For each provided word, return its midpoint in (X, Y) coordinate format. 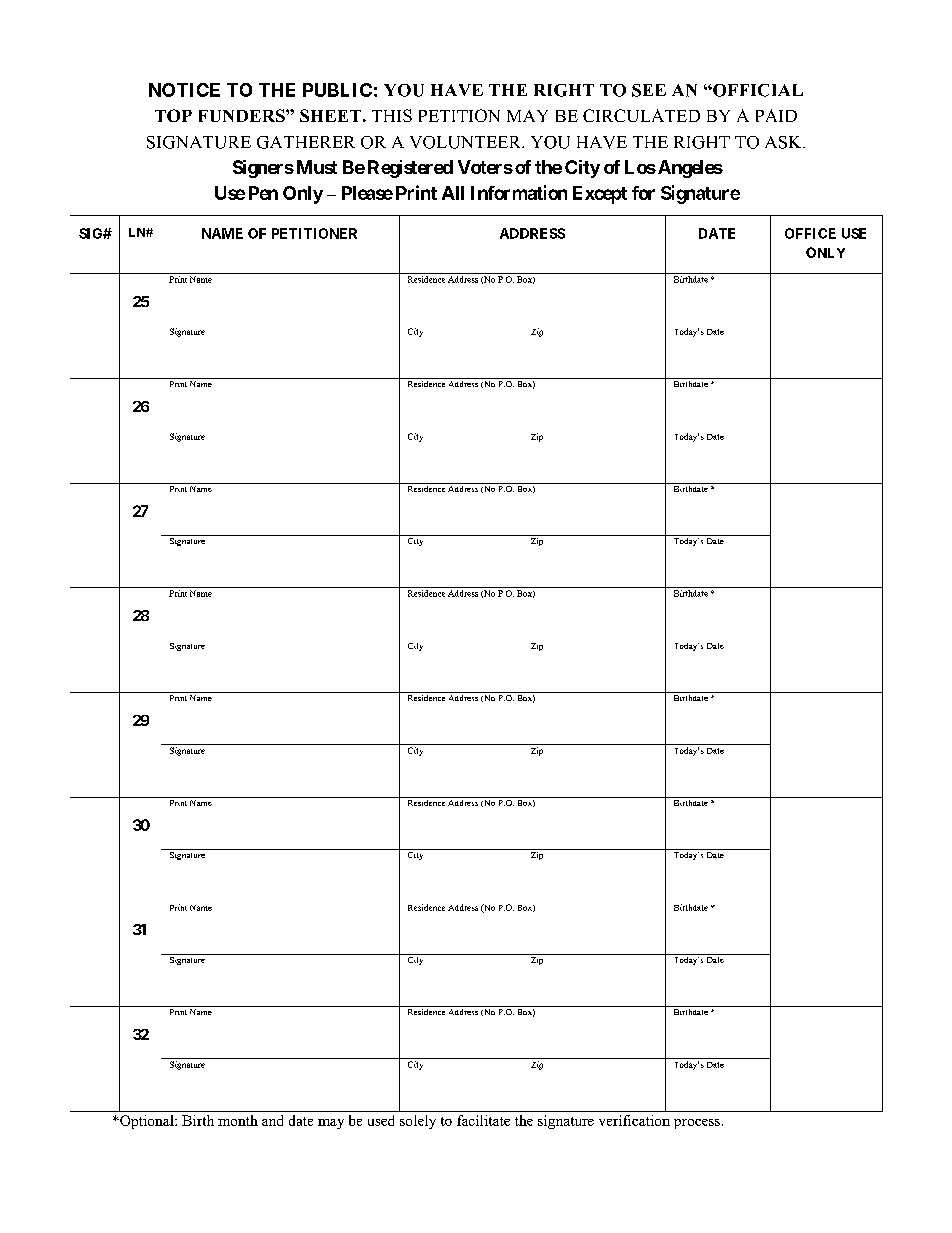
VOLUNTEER (467, 142)
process (697, 1124)
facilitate (483, 1120)
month (238, 1120)
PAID (776, 115)
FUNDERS (243, 115)
